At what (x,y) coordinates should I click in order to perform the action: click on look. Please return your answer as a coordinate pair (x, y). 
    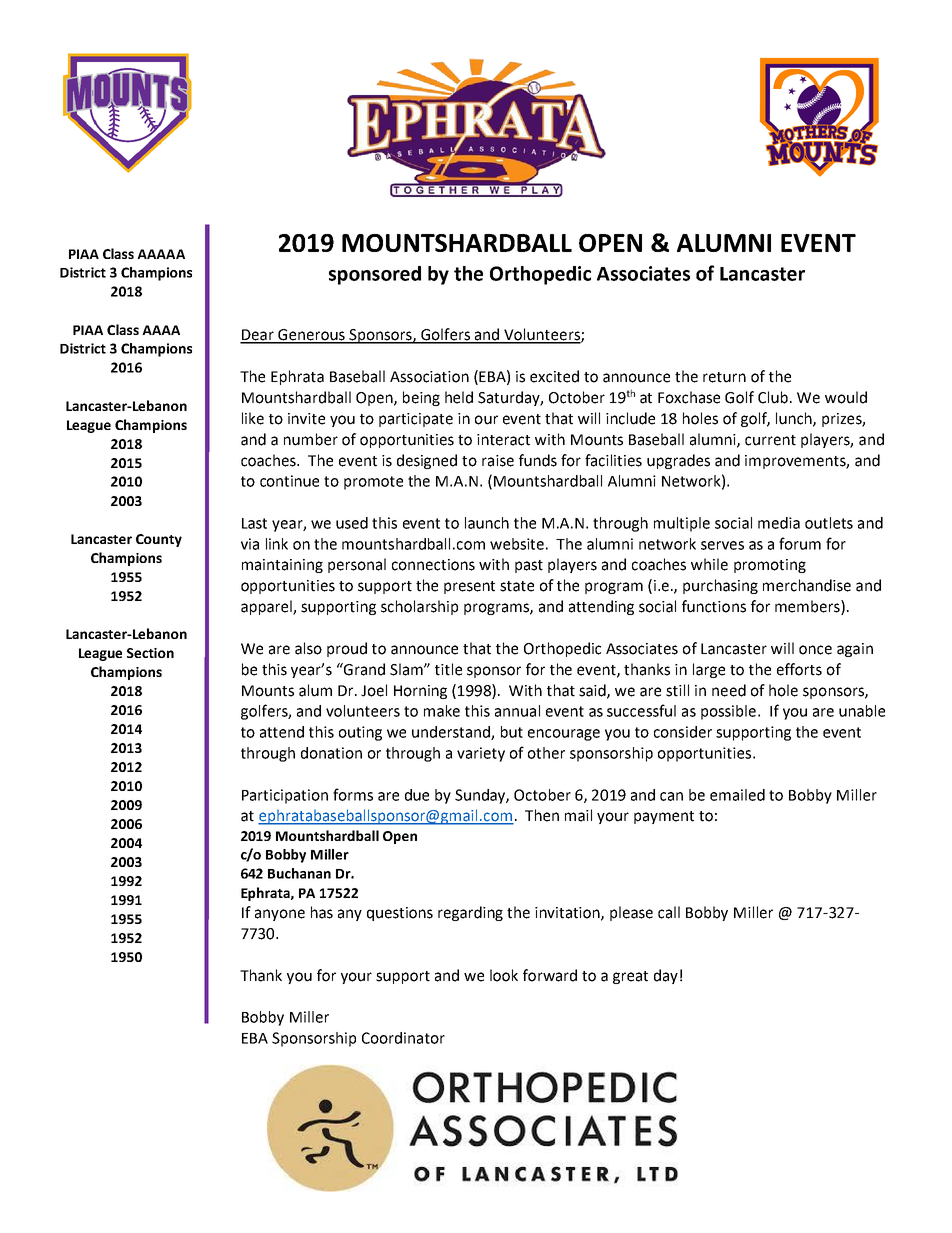
    Looking at the image, I should click on (504, 975).
